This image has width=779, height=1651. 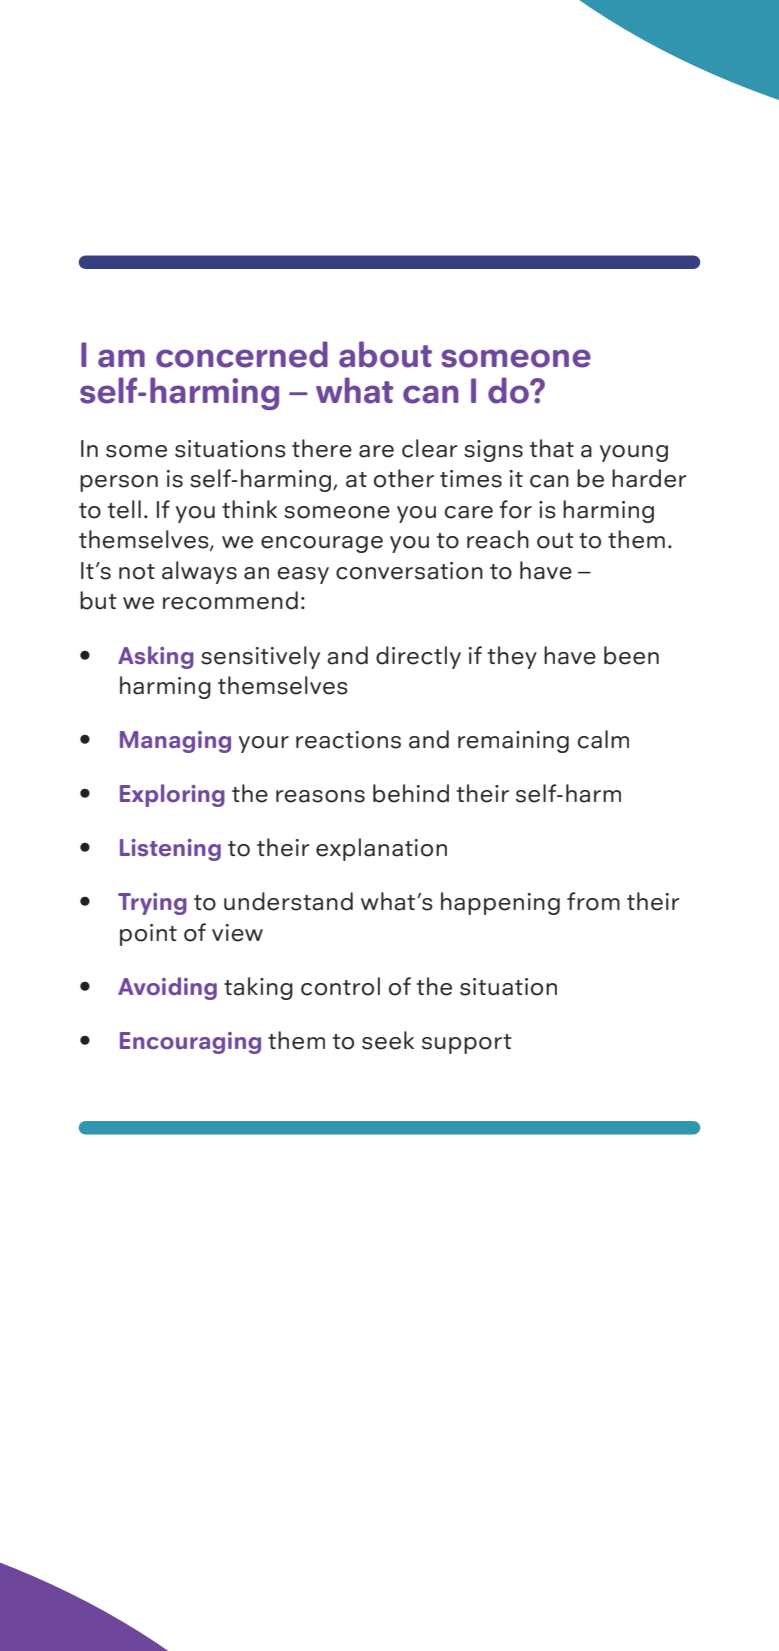 What do you see at coordinates (348, 740) in the image?
I see `reactions` at bounding box center [348, 740].
